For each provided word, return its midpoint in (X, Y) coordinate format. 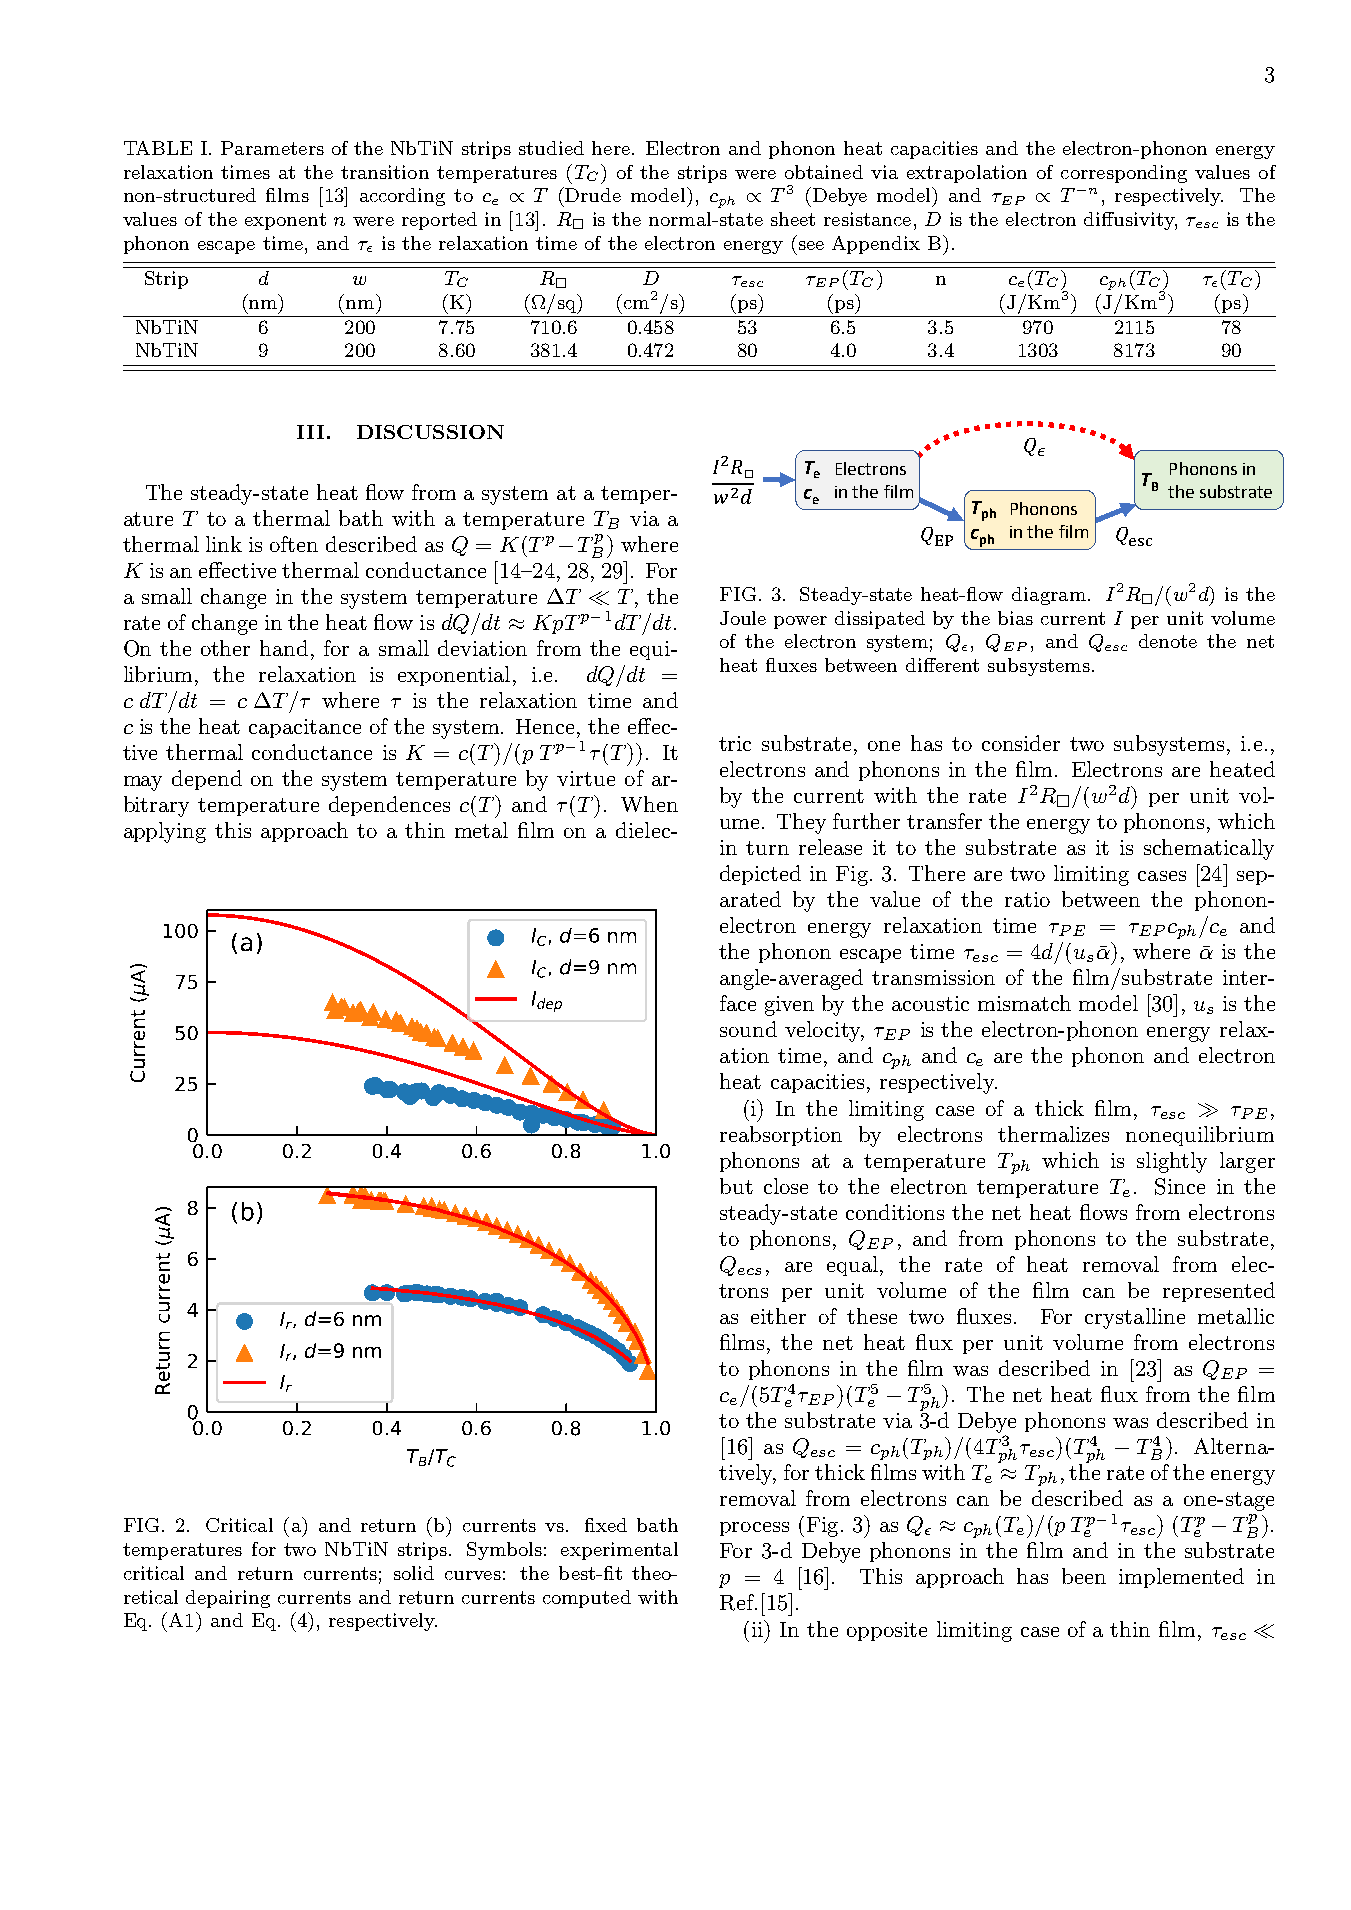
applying (165, 832)
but (736, 1186)
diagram (1049, 596)
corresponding (1124, 174)
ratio (1027, 899)
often (294, 544)
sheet (793, 219)
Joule (743, 618)
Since (1180, 1186)
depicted (760, 875)
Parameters (272, 148)
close (786, 1186)
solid (414, 1573)
